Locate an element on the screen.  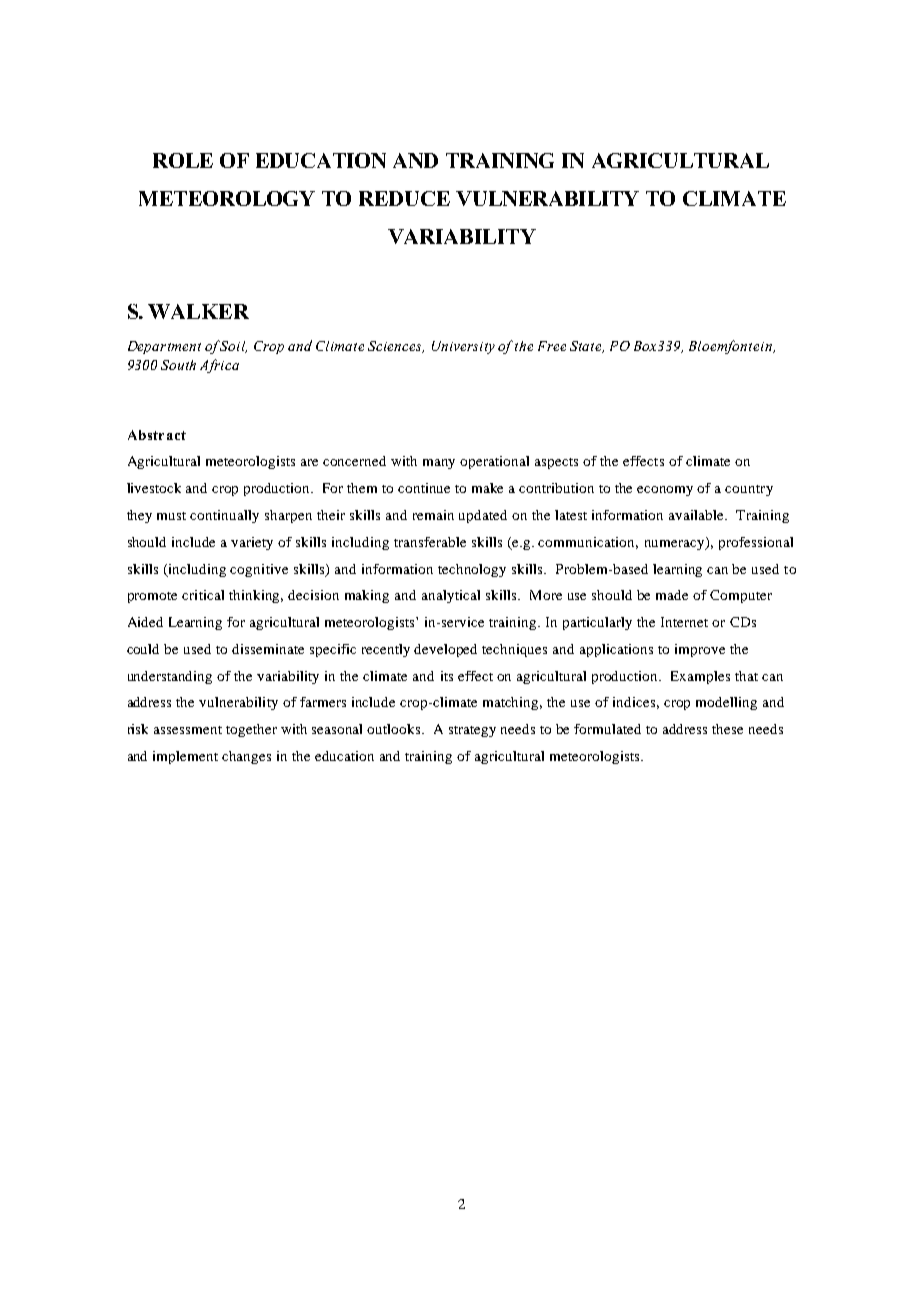
transferable is located at coordinates (430, 542).
